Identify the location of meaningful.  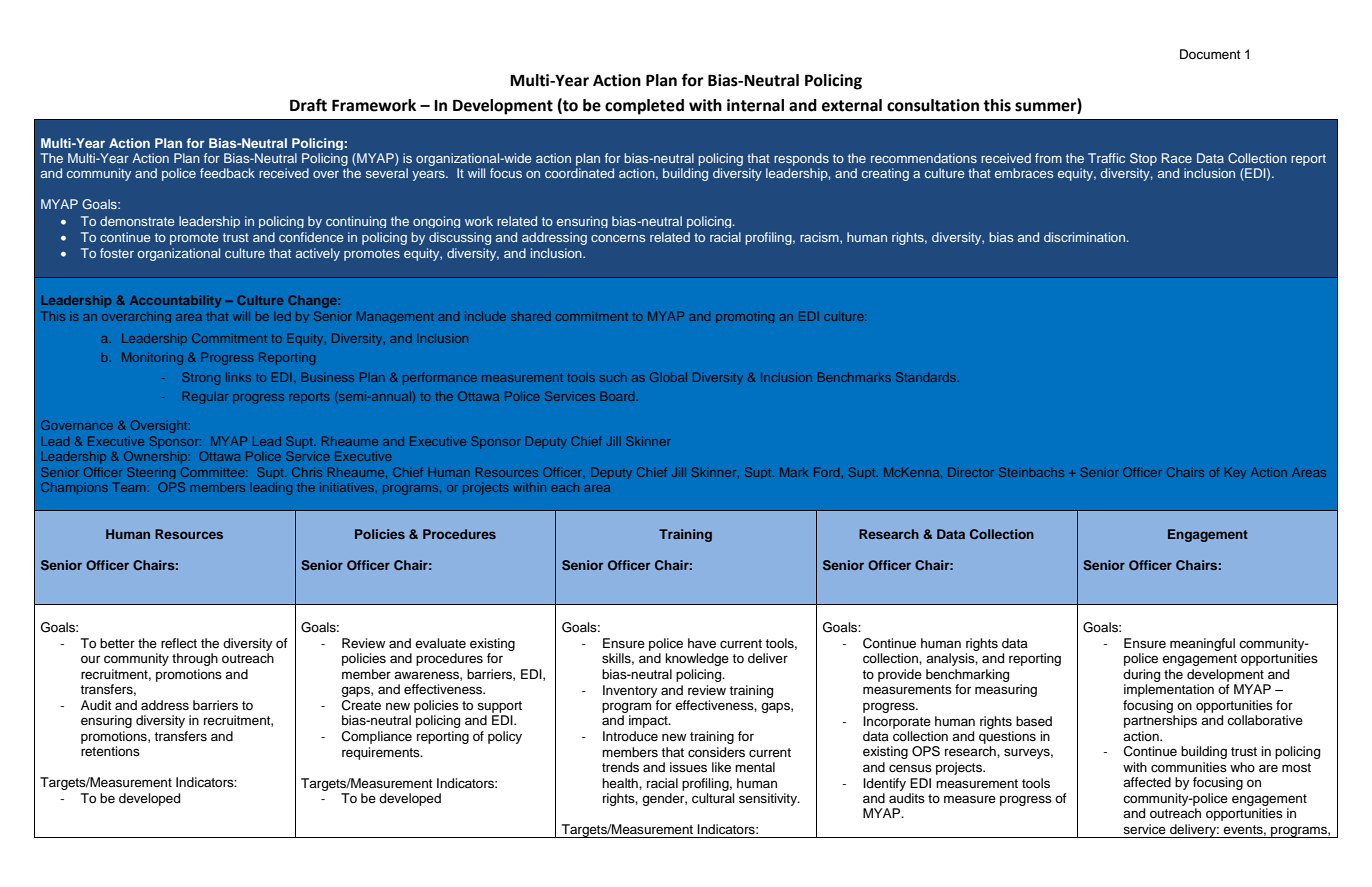
(1202, 644).
